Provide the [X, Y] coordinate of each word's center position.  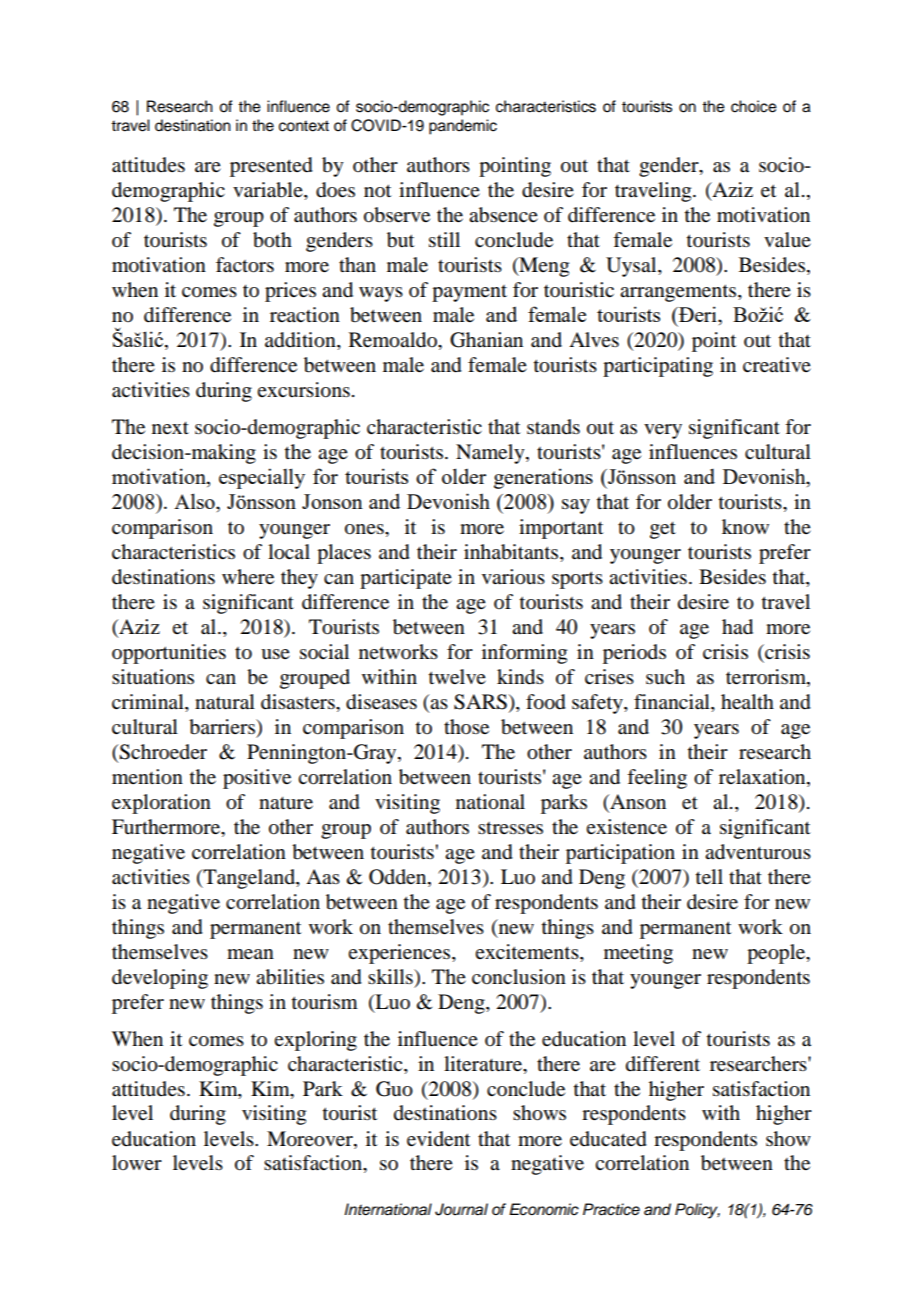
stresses [510, 828]
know [745, 527]
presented [271, 167]
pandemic [463, 127]
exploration [161, 804]
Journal [461, 1209]
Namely [491, 454]
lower [137, 1163]
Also [195, 501]
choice [754, 106]
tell [709, 877]
